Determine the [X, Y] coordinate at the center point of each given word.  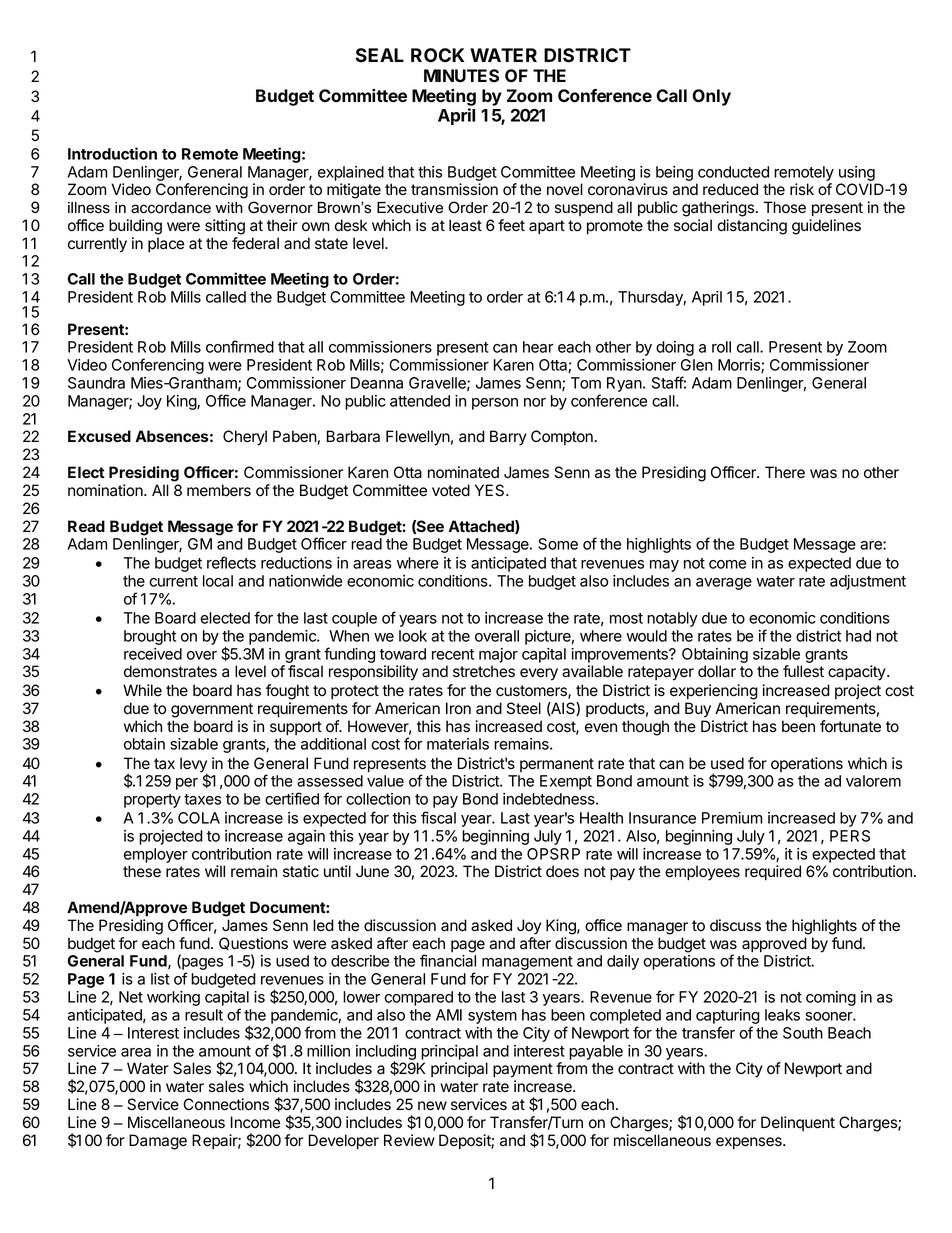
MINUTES [461, 76]
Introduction [112, 153]
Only [711, 97]
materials [458, 744]
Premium [732, 818]
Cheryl [245, 438]
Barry [508, 438]
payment [523, 1070]
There [785, 472]
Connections [226, 1104]
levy [194, 766]
